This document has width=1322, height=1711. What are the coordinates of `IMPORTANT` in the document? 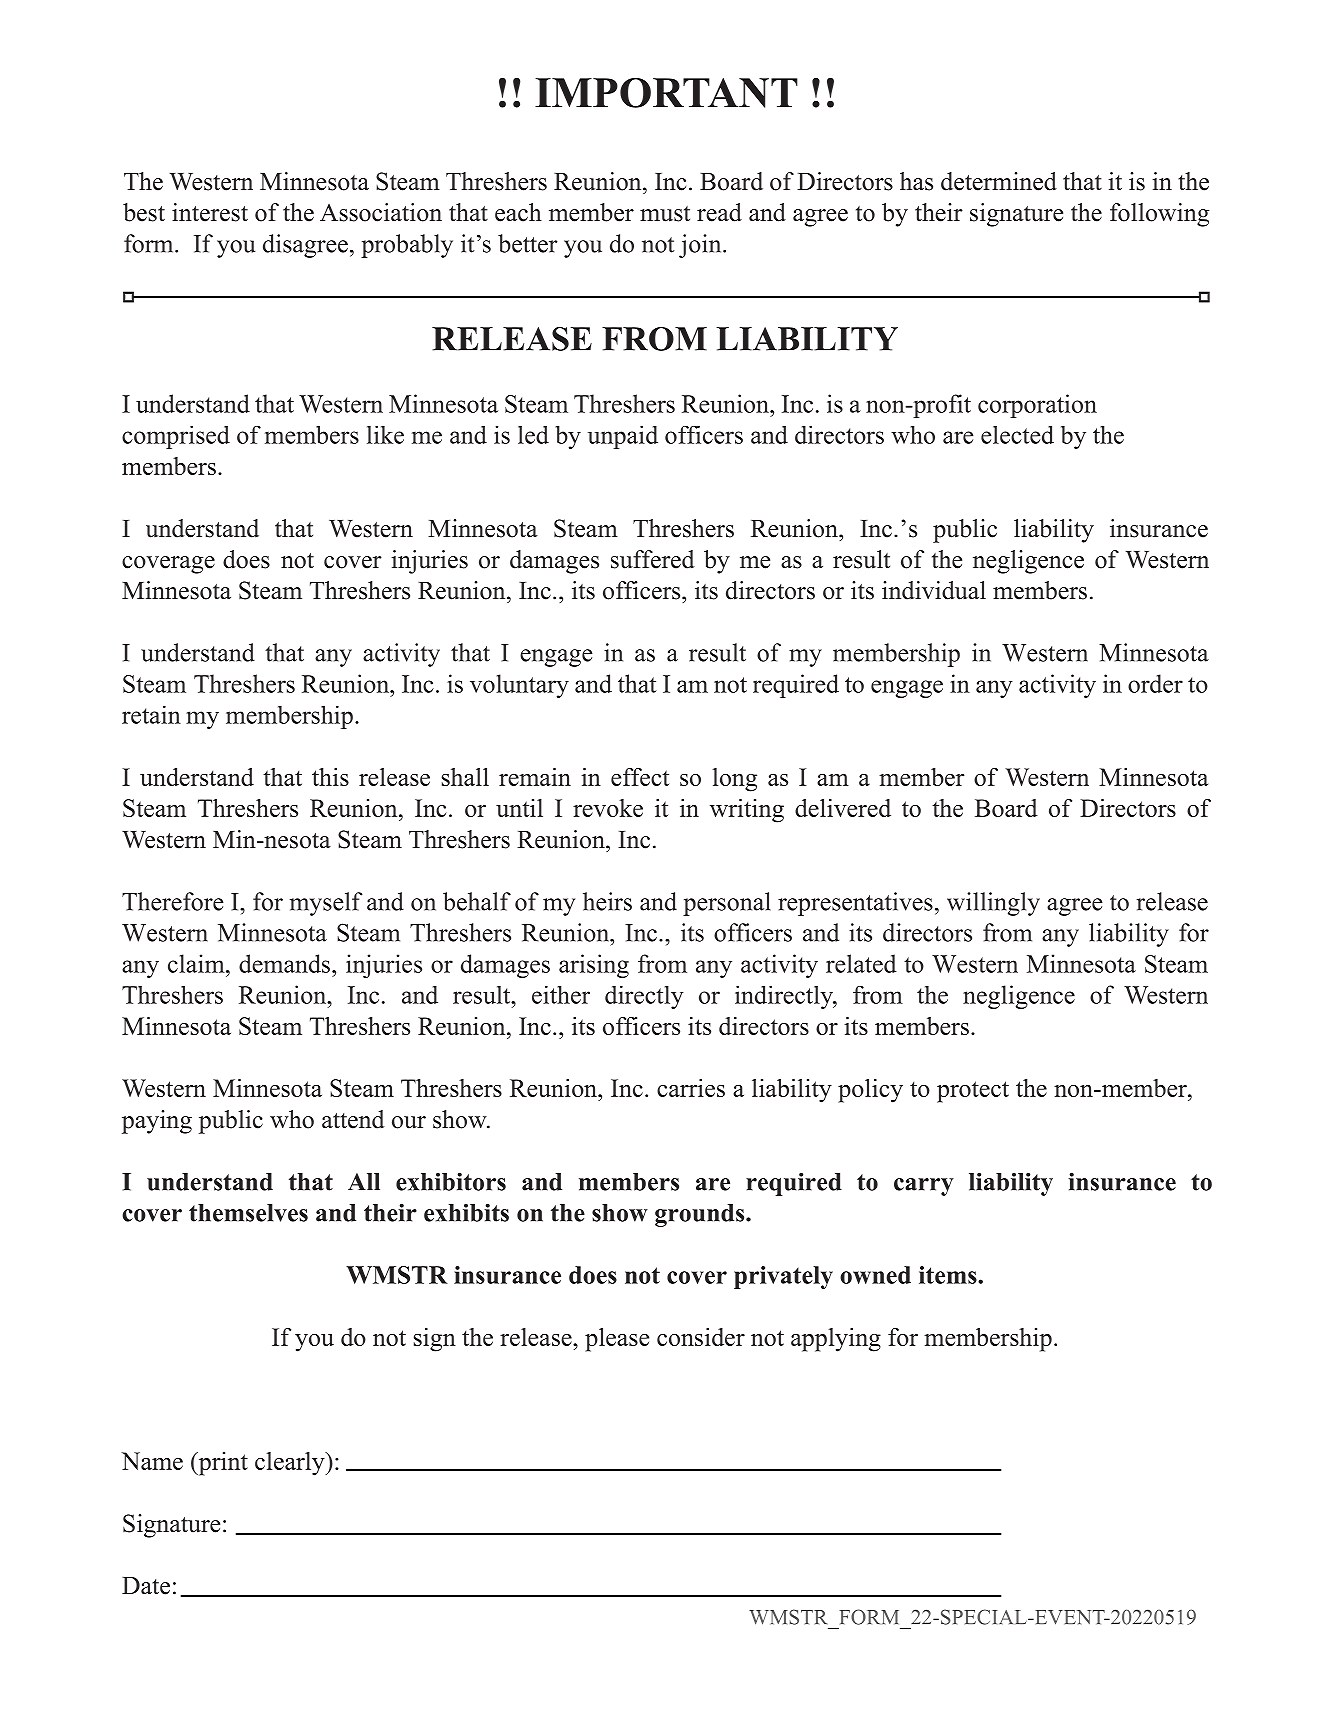 It's located at (666, 93).
